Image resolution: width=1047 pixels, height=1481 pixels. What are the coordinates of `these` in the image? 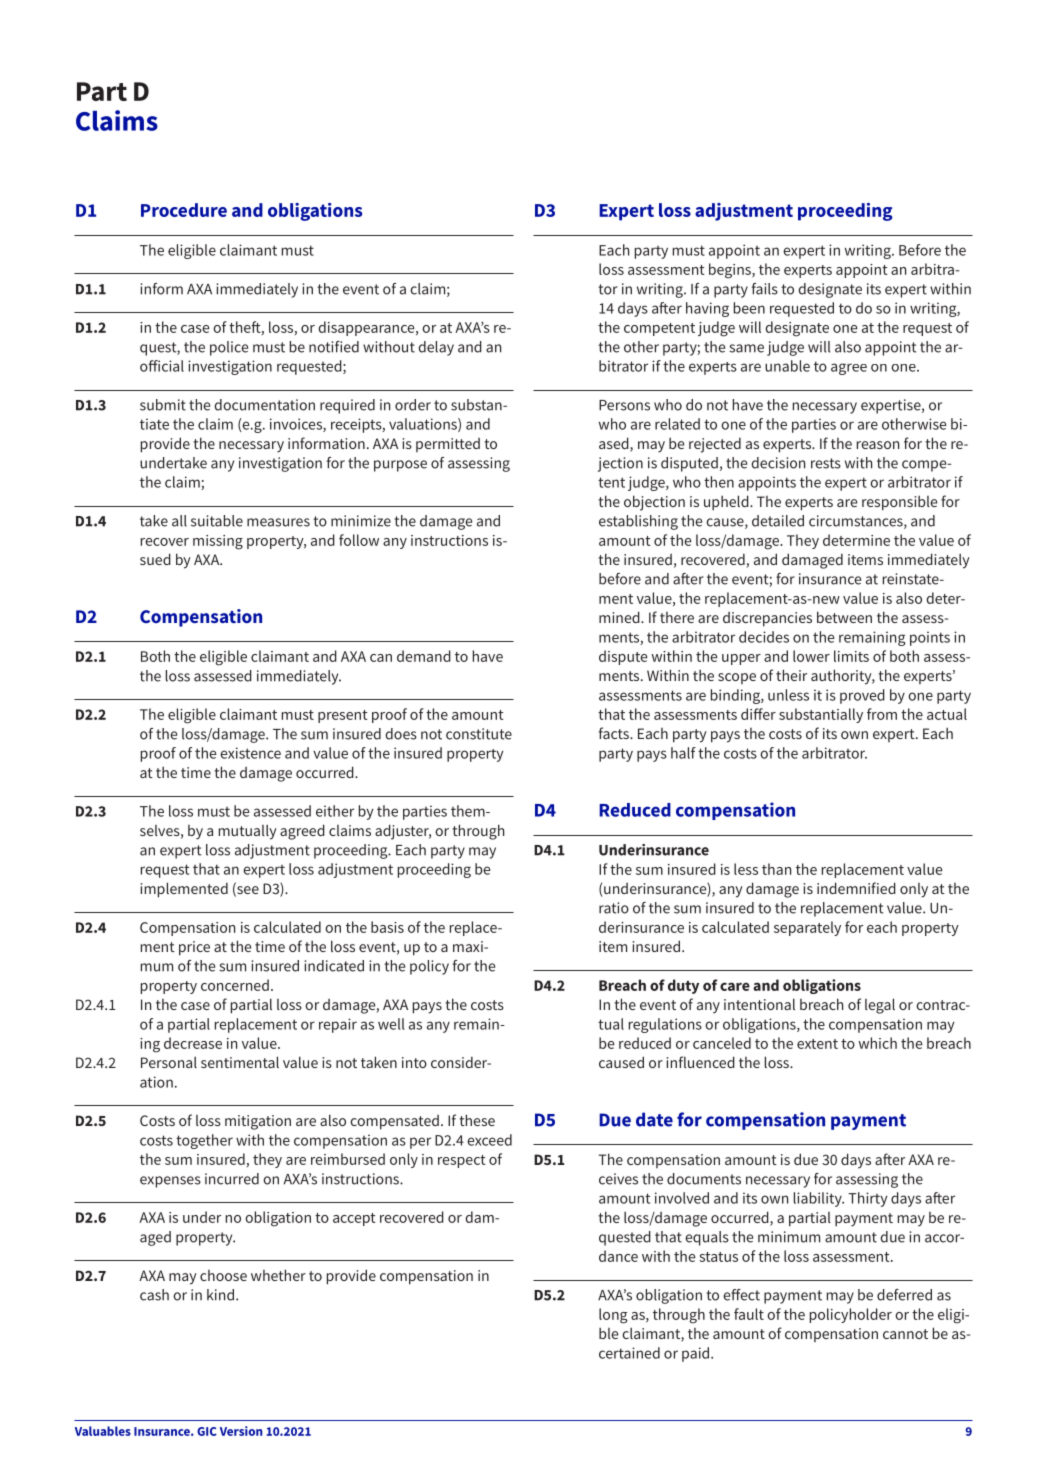 It's located at (477, 1120).
